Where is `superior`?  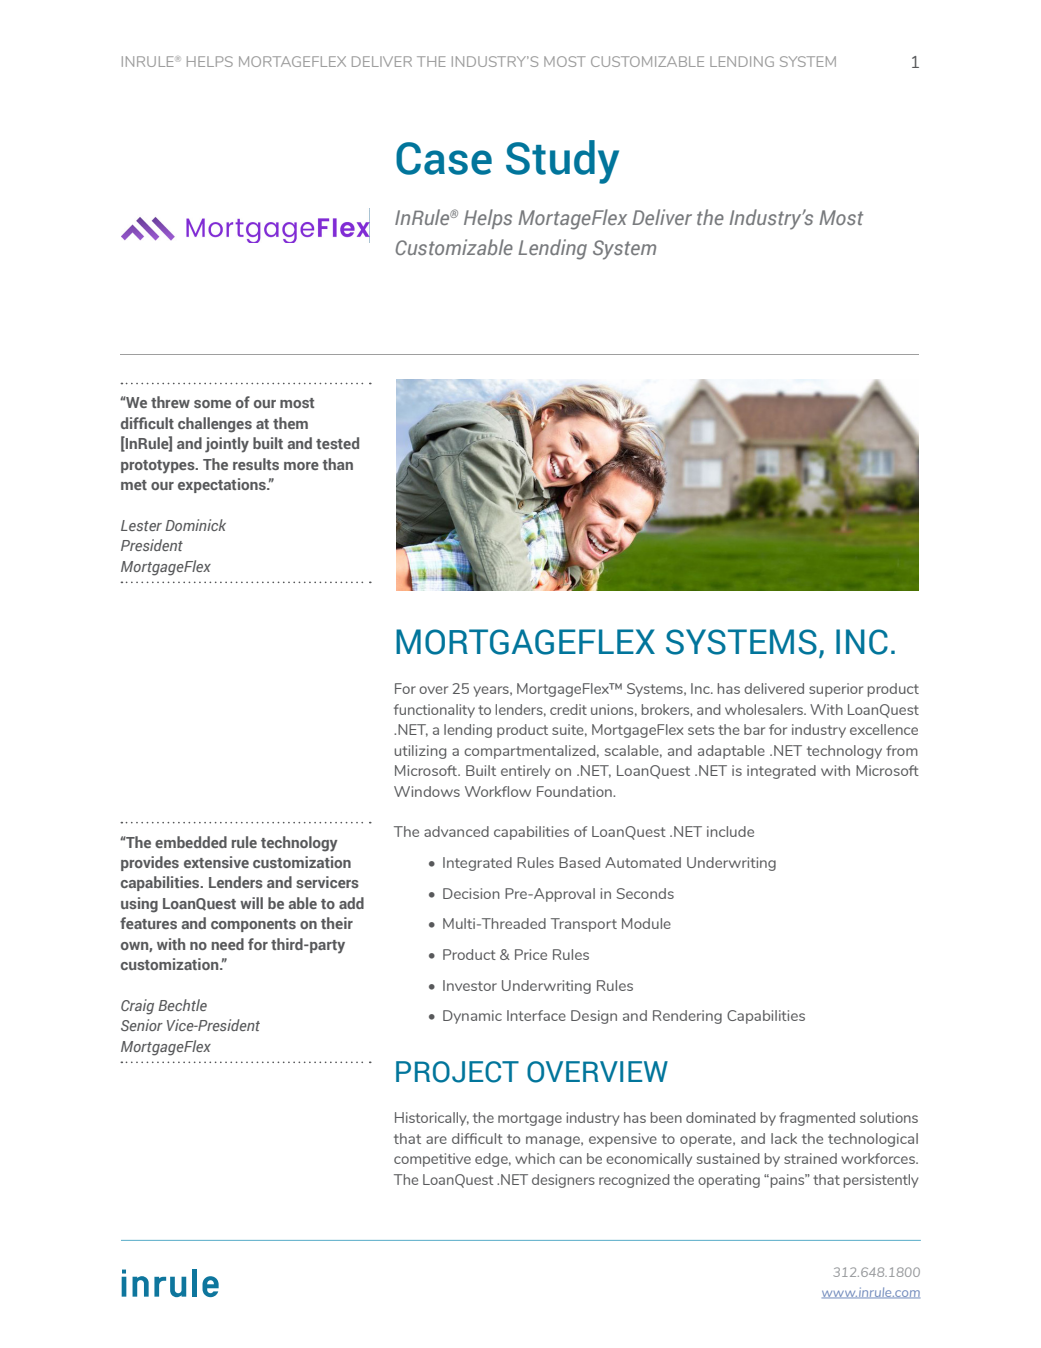 superior is located at coordinates (836, 690).
